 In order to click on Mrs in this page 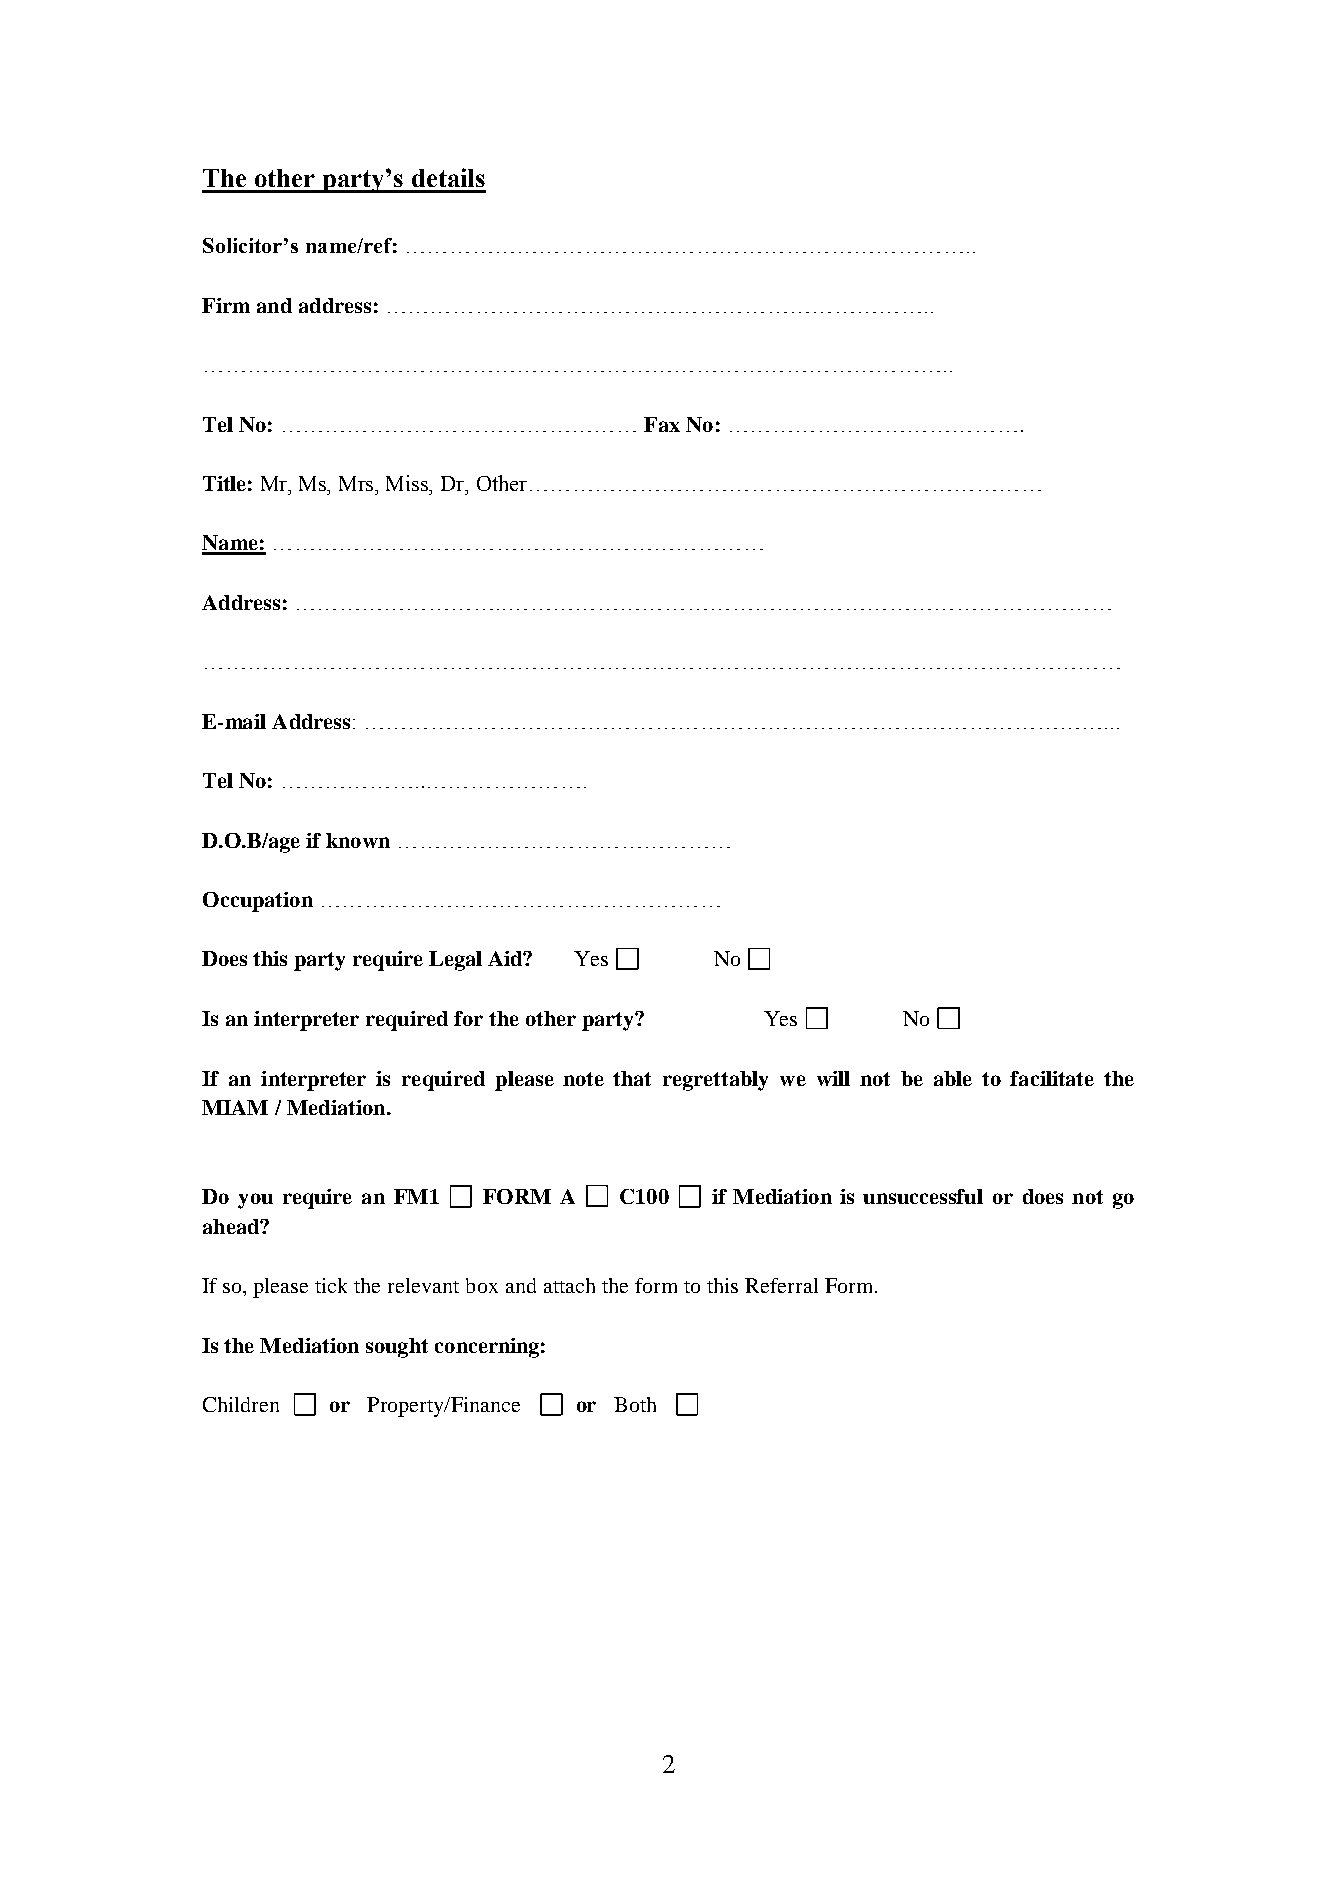, I will do `click(358, 483)`.
